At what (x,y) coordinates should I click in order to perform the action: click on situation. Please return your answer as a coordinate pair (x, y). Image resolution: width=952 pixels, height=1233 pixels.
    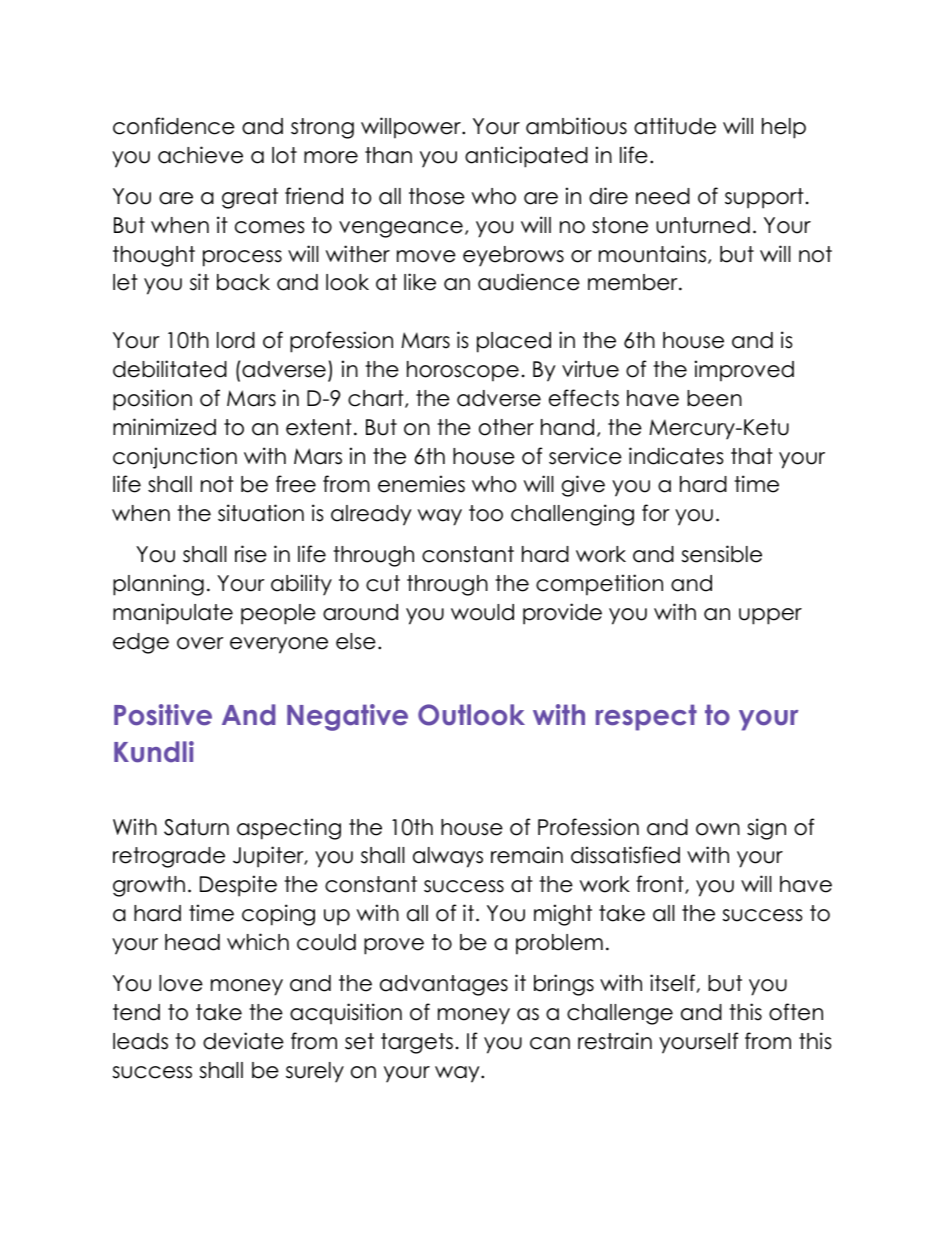
    Looking at the image, I should click on (261, 513).
